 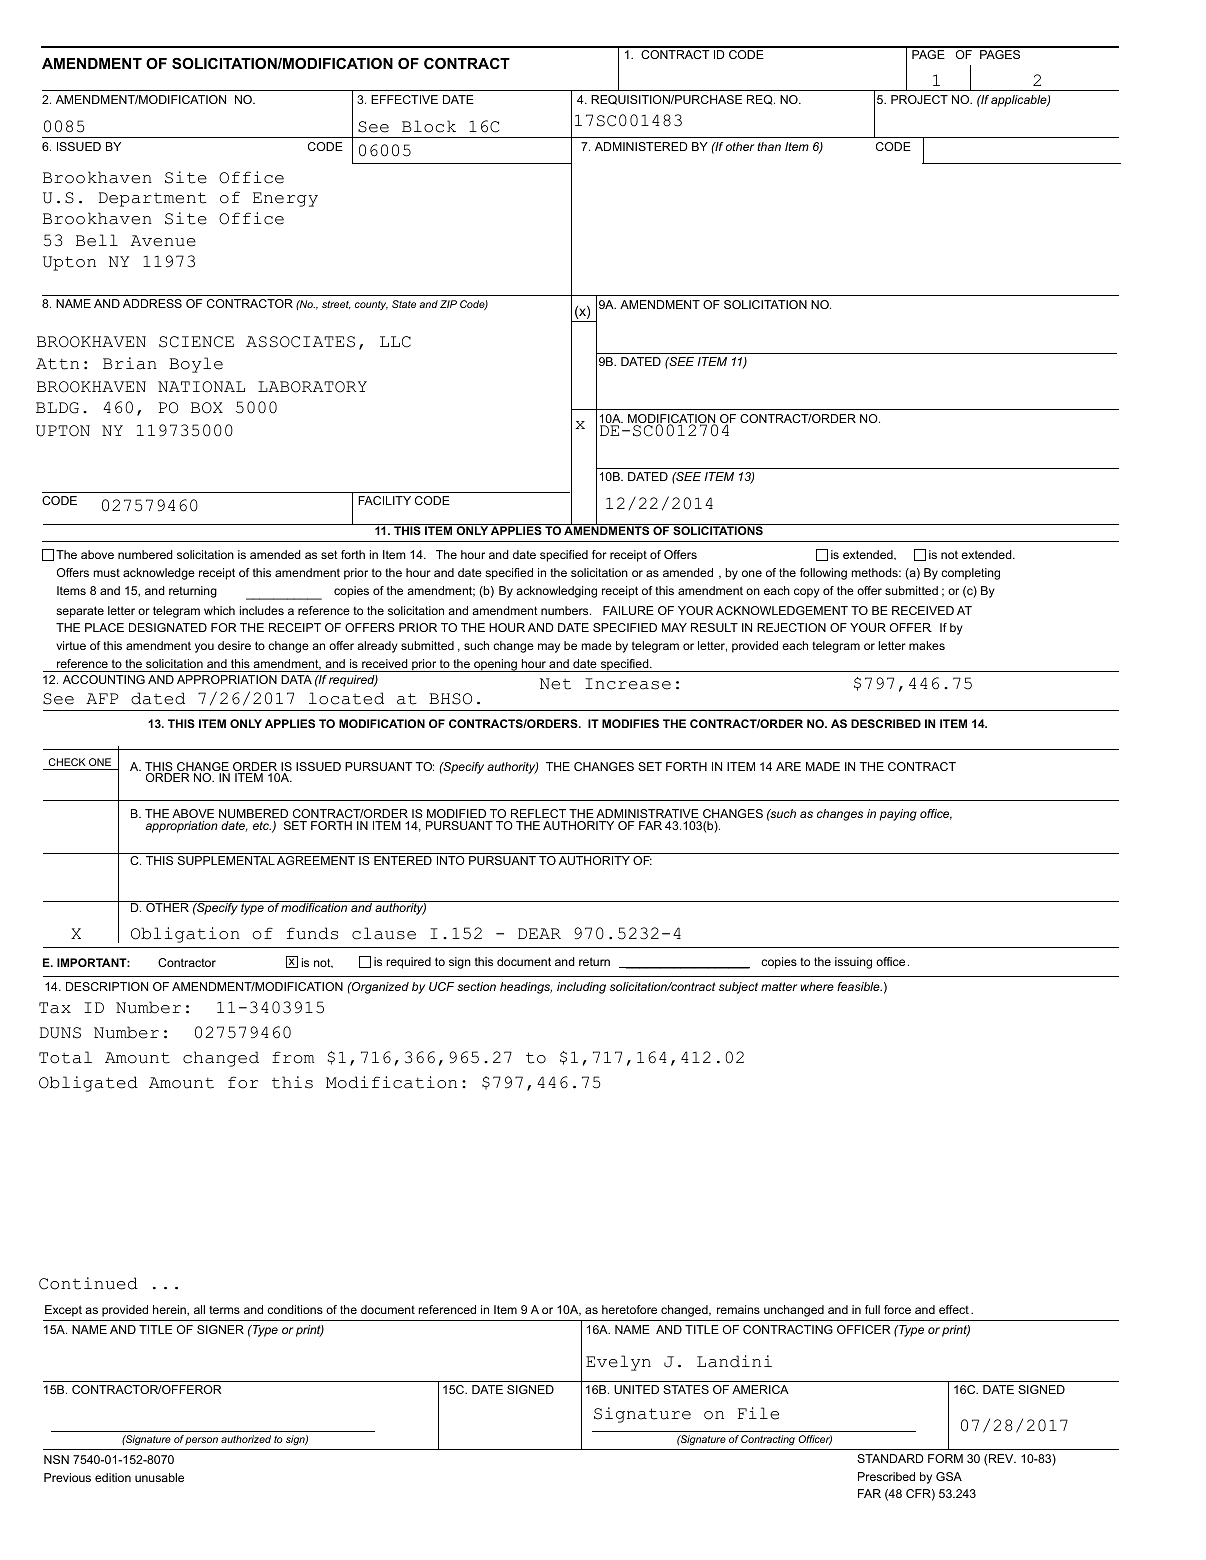 What do you see at coordinates (823, 574) in the document?
I see `following` at bounding box center [823, 574].
